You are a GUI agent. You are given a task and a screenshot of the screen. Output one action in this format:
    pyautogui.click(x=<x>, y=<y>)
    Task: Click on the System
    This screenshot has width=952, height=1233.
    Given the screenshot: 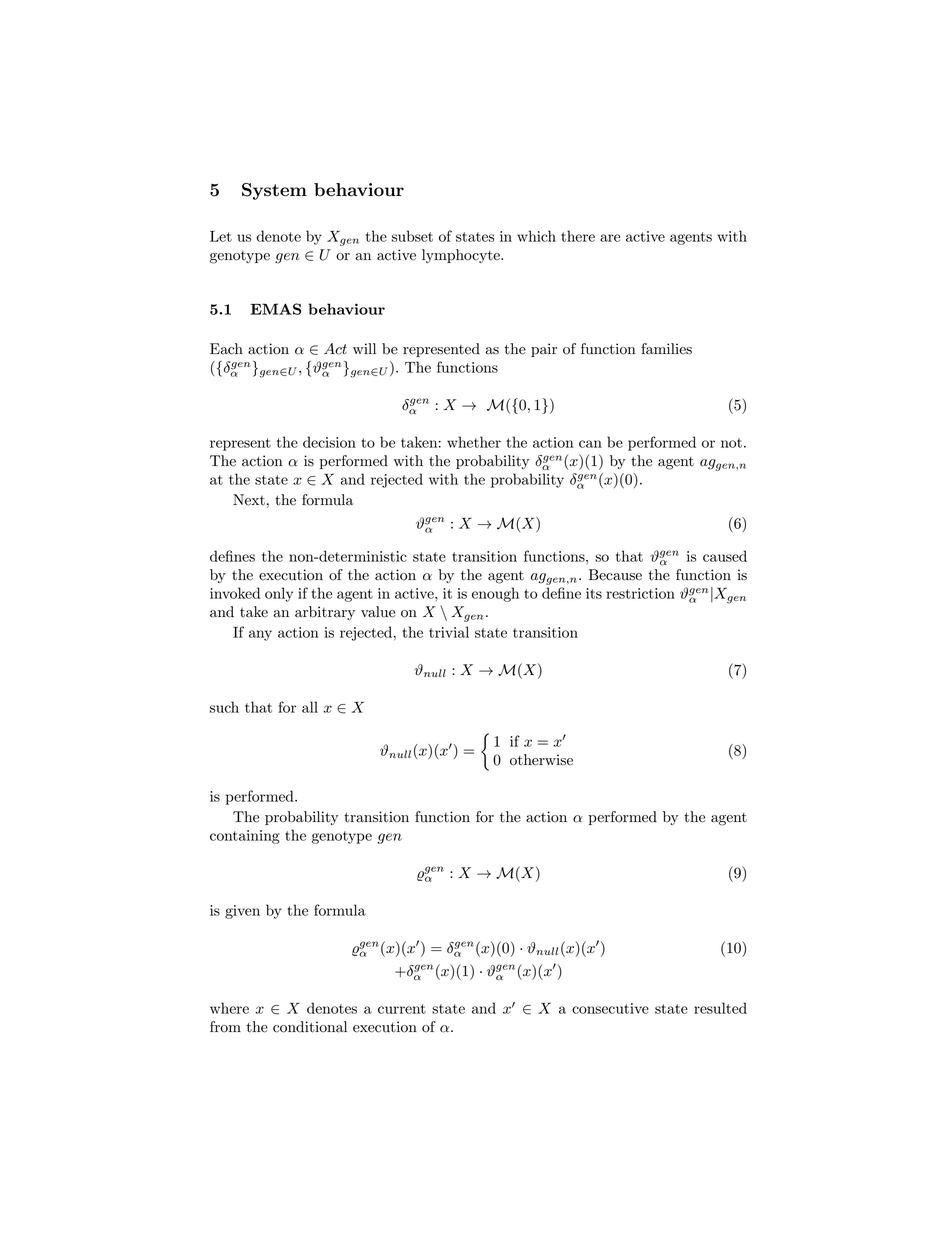 What is the action you would take?
    pyautogui.click(x=274, y=191)
